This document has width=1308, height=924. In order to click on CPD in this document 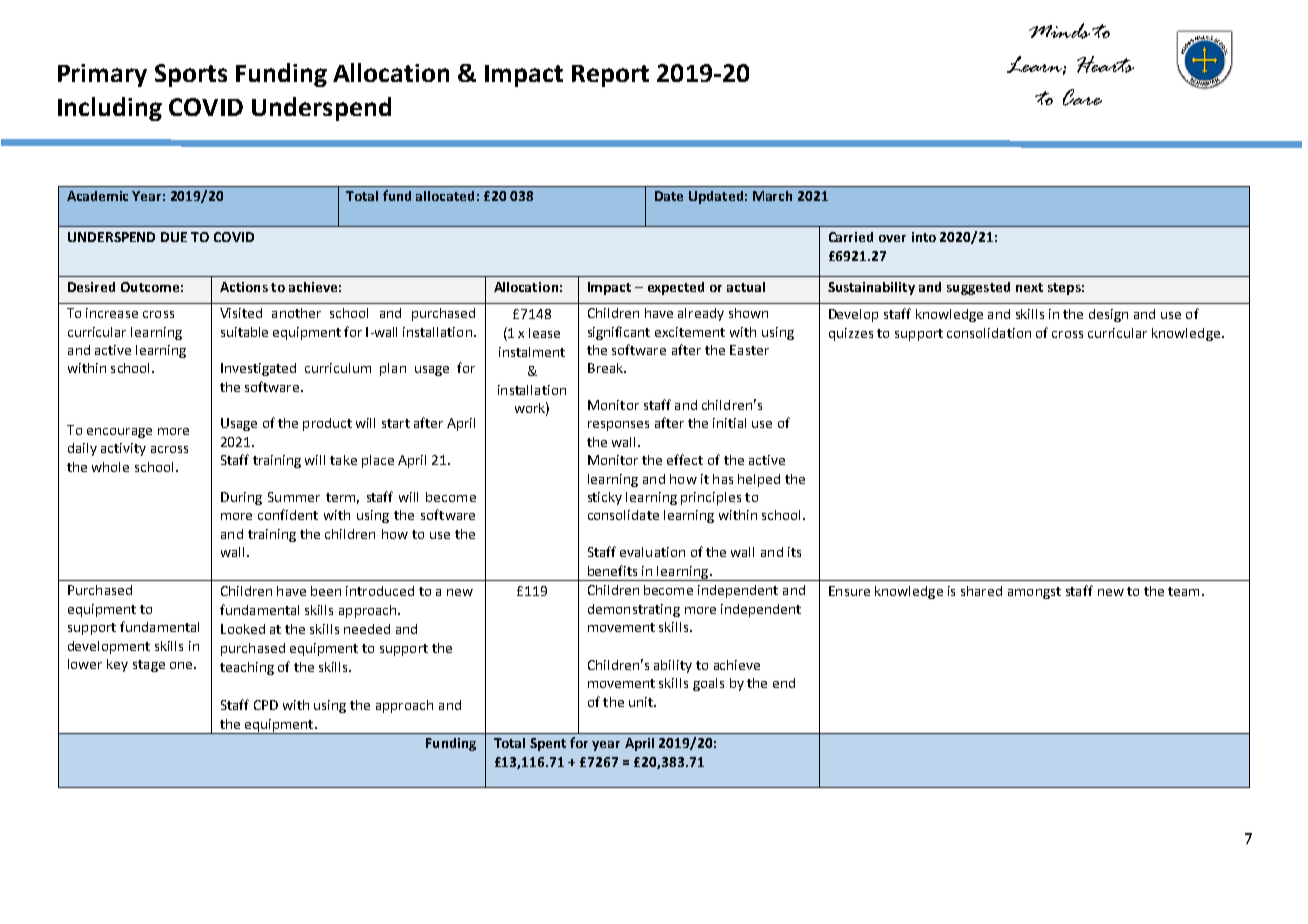, I will do `click(266, 705)`.
